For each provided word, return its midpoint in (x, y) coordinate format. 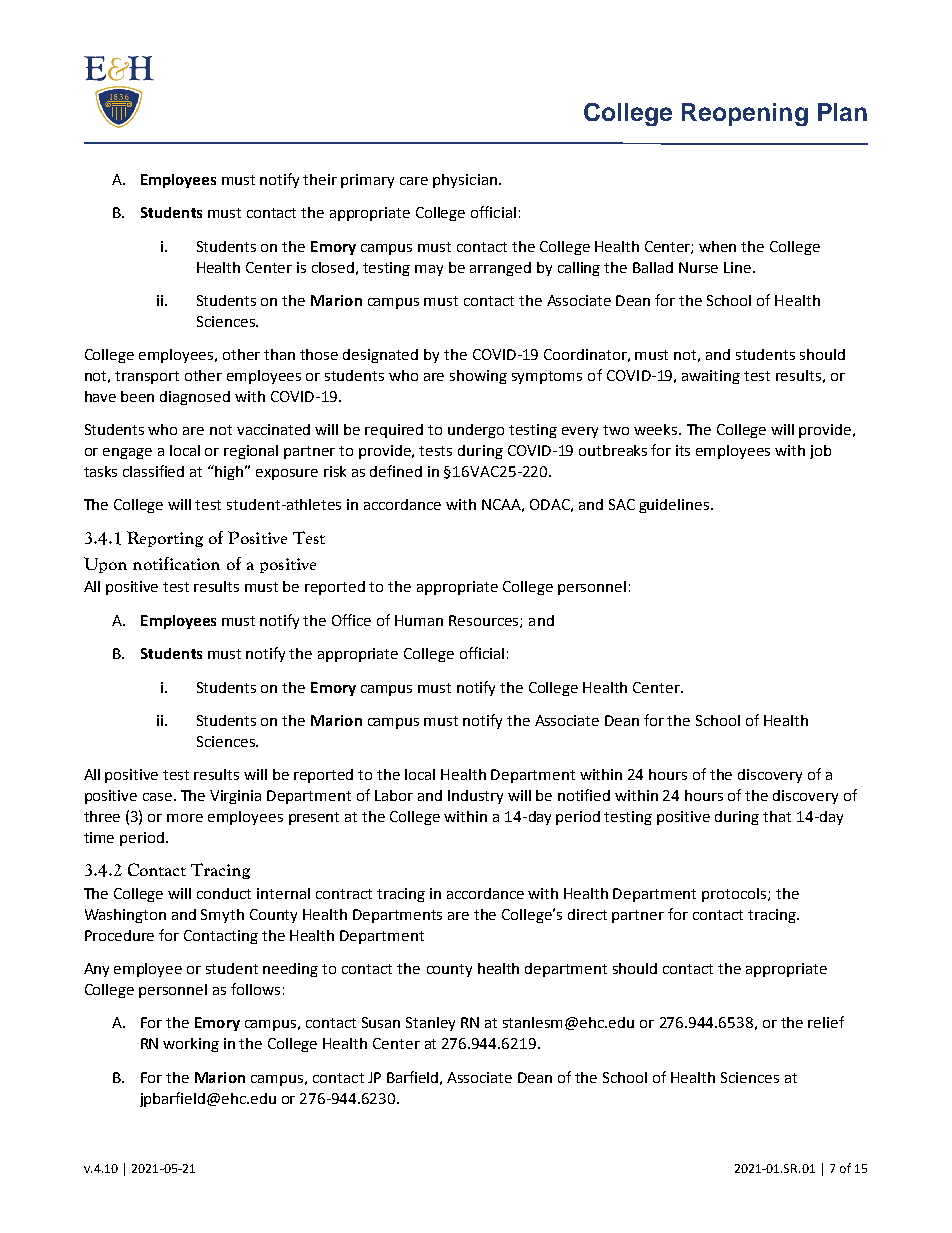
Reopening (745, 114)
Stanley (430, 1024)
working (191, 1045)
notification (176, 563)
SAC (622, 504)
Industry (475, 797)
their (320, 179)
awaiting (711, 377)
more (185, 818)
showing (478, 377)
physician (465, 181)
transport (147, 377)
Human (419, 620)
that (777, 816)
